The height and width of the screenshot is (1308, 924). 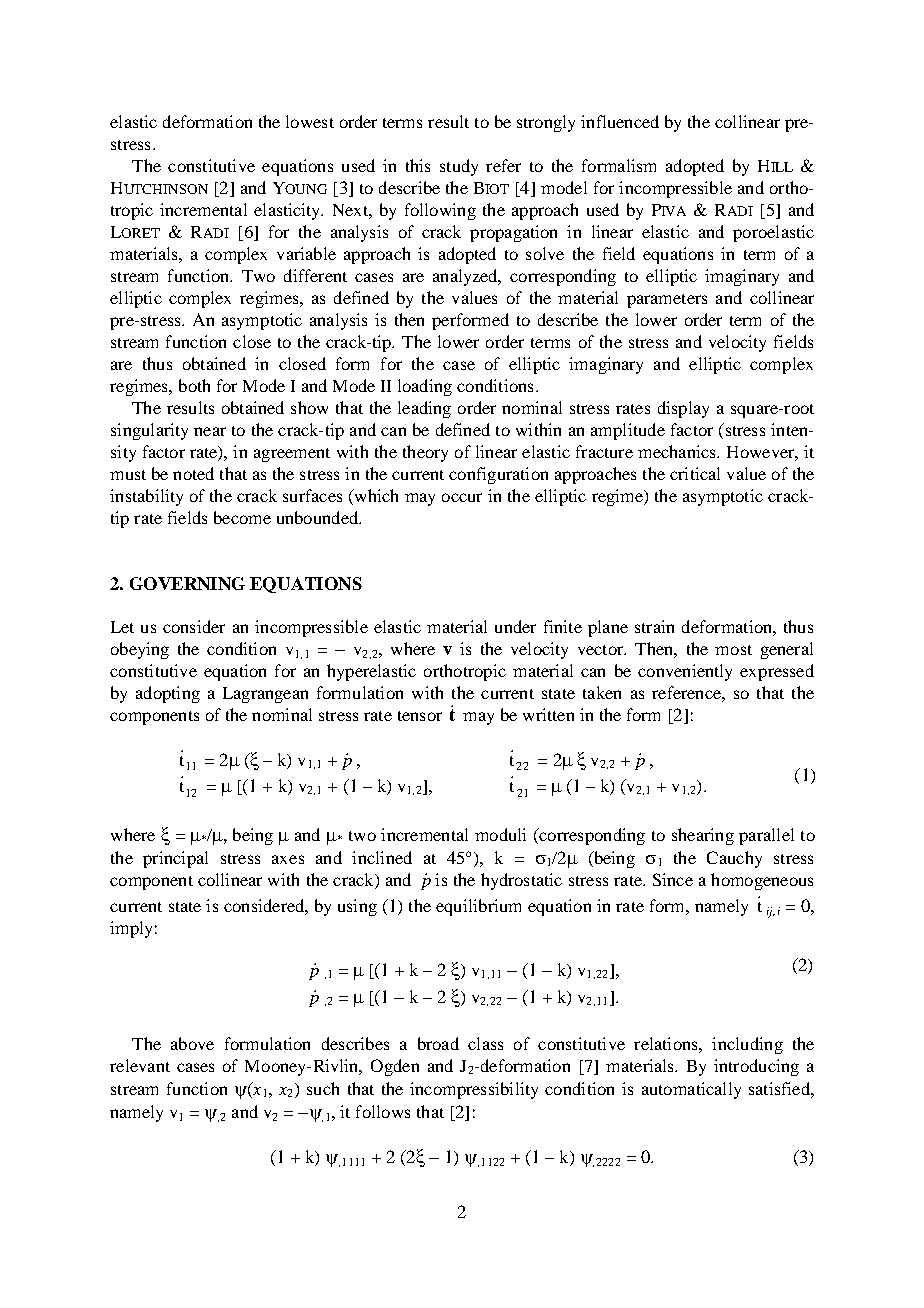 What do you see at coordinates (515, 626) in the screenshot?
I see `under` at bounding box center [515, 626].
